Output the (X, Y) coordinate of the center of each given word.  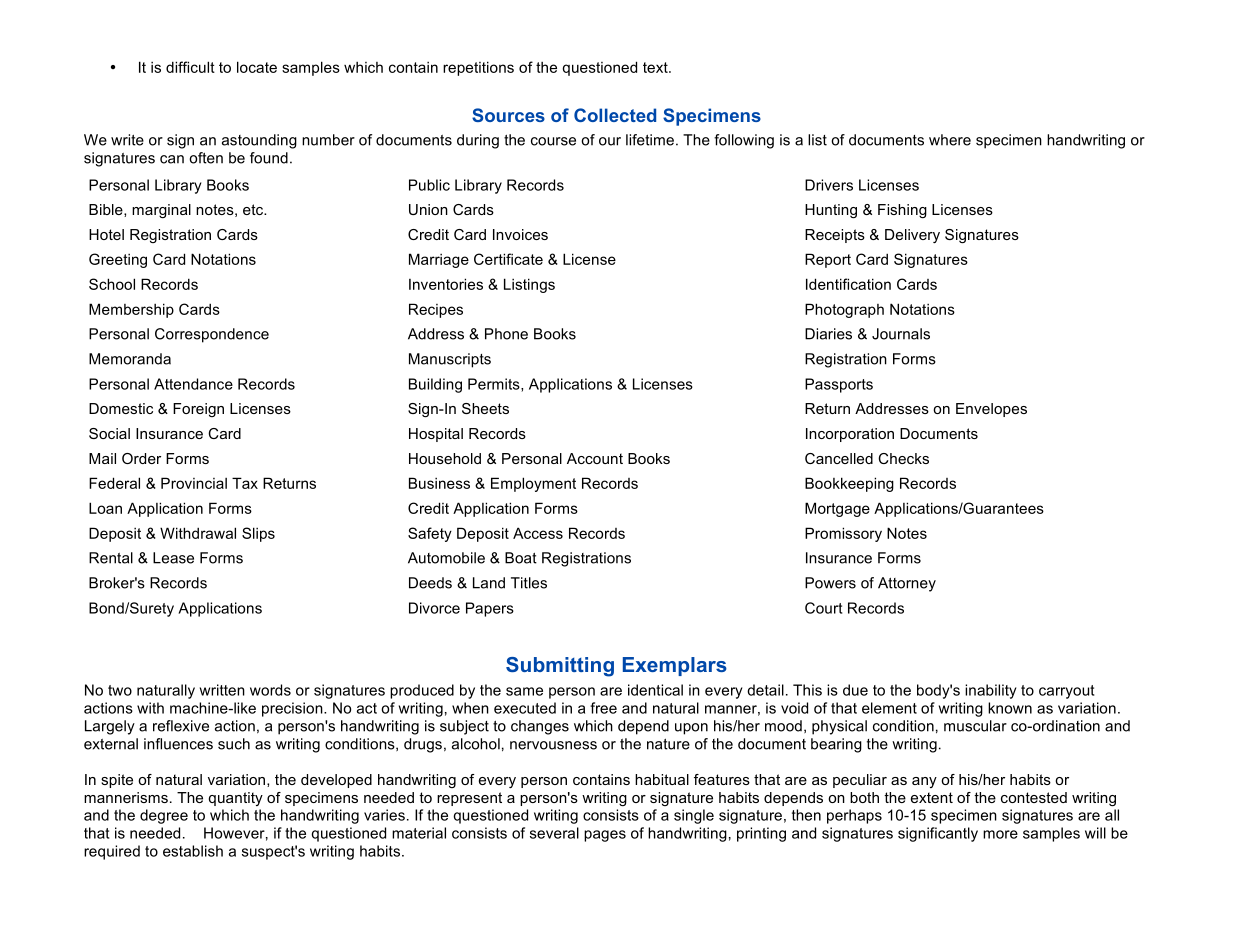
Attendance (193, 384)
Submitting (560, 667)
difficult (190, 67)
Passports (839, 385)
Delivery (912, 236)
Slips (258, 534)
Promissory (843, 534)
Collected (615, 115)
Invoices (520, 234)
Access (538, 533)
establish (193, 851)
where (950, 140)
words (270, 690)
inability (990, 691)
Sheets (485, 408)
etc (254, 209)
